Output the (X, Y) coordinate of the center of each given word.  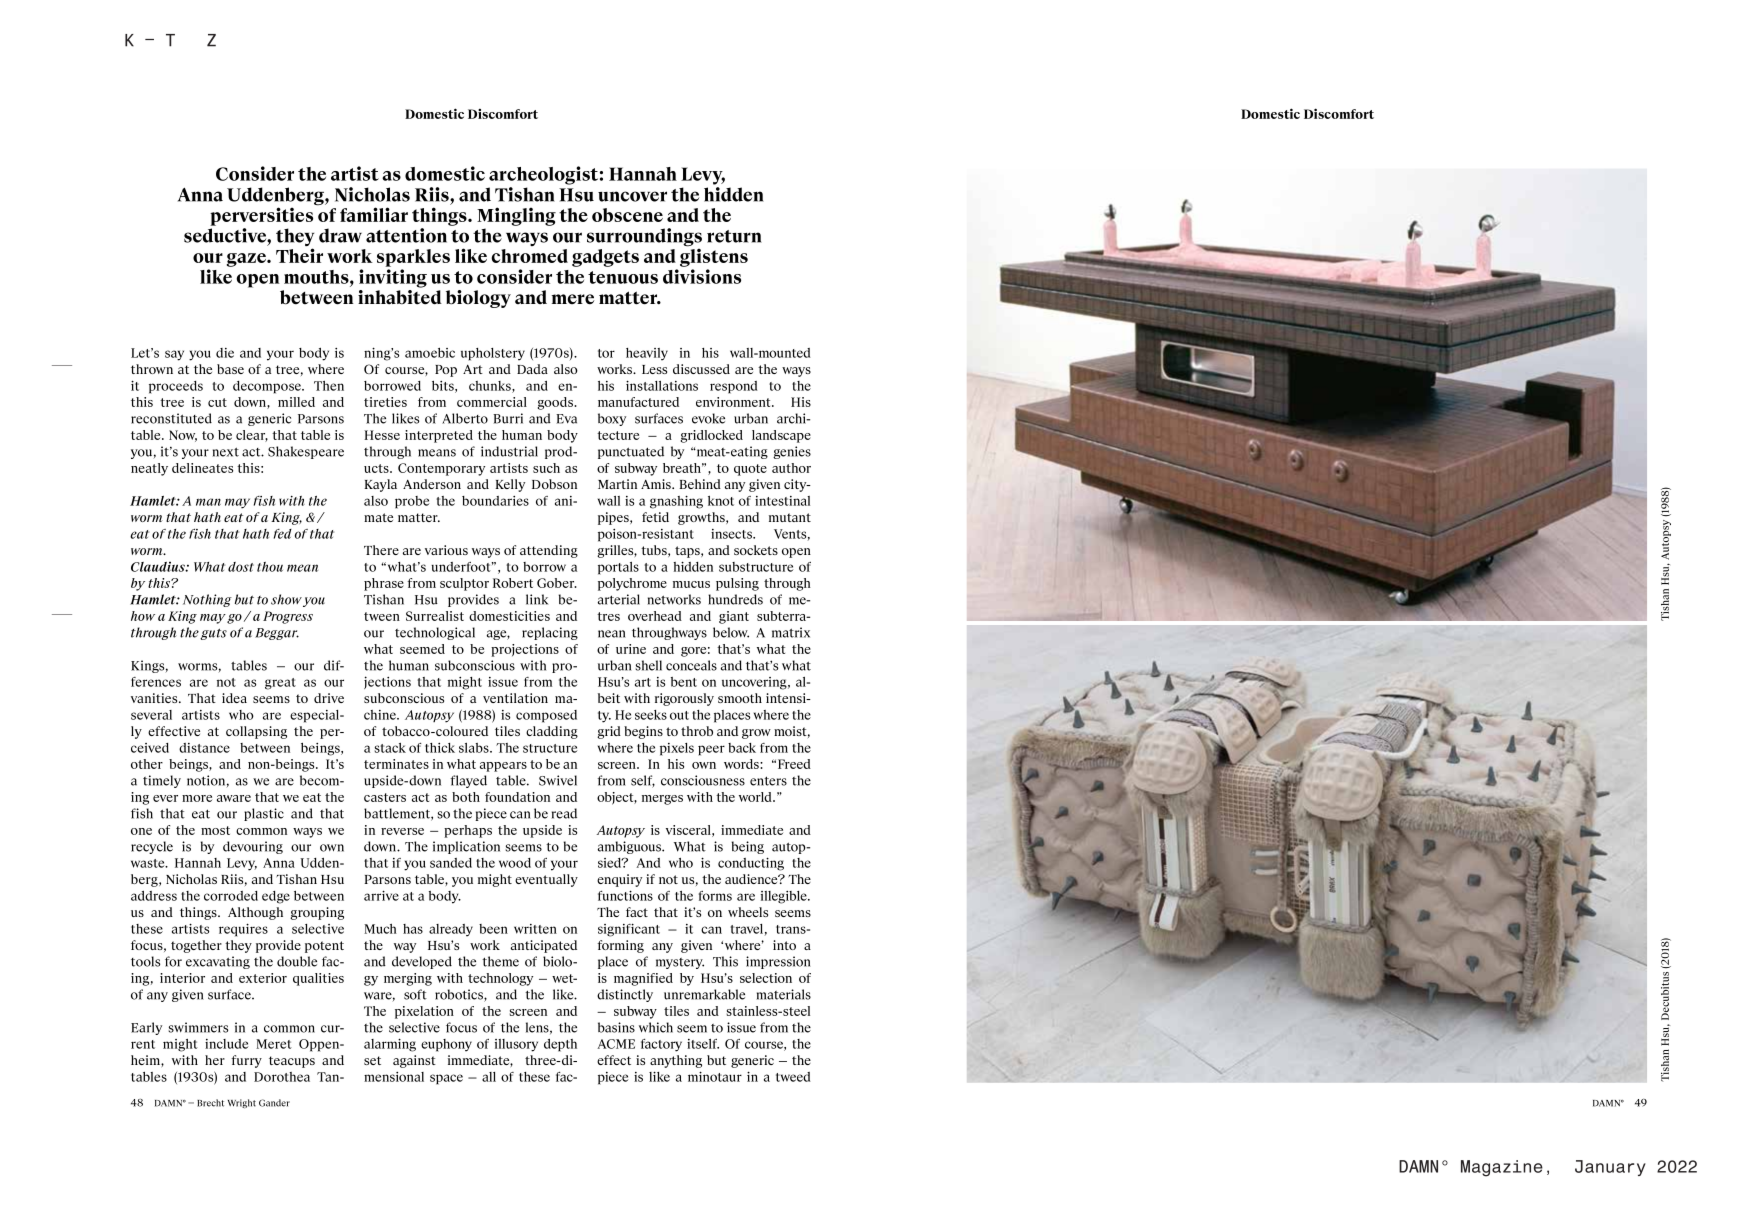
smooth (740, 698)
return (734, 236)
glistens (714, 256)
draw (340, 235)
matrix (791, 632)
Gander (274, 1103)
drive (329, 698)
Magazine (1502, 1168)
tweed (793, 1077)
